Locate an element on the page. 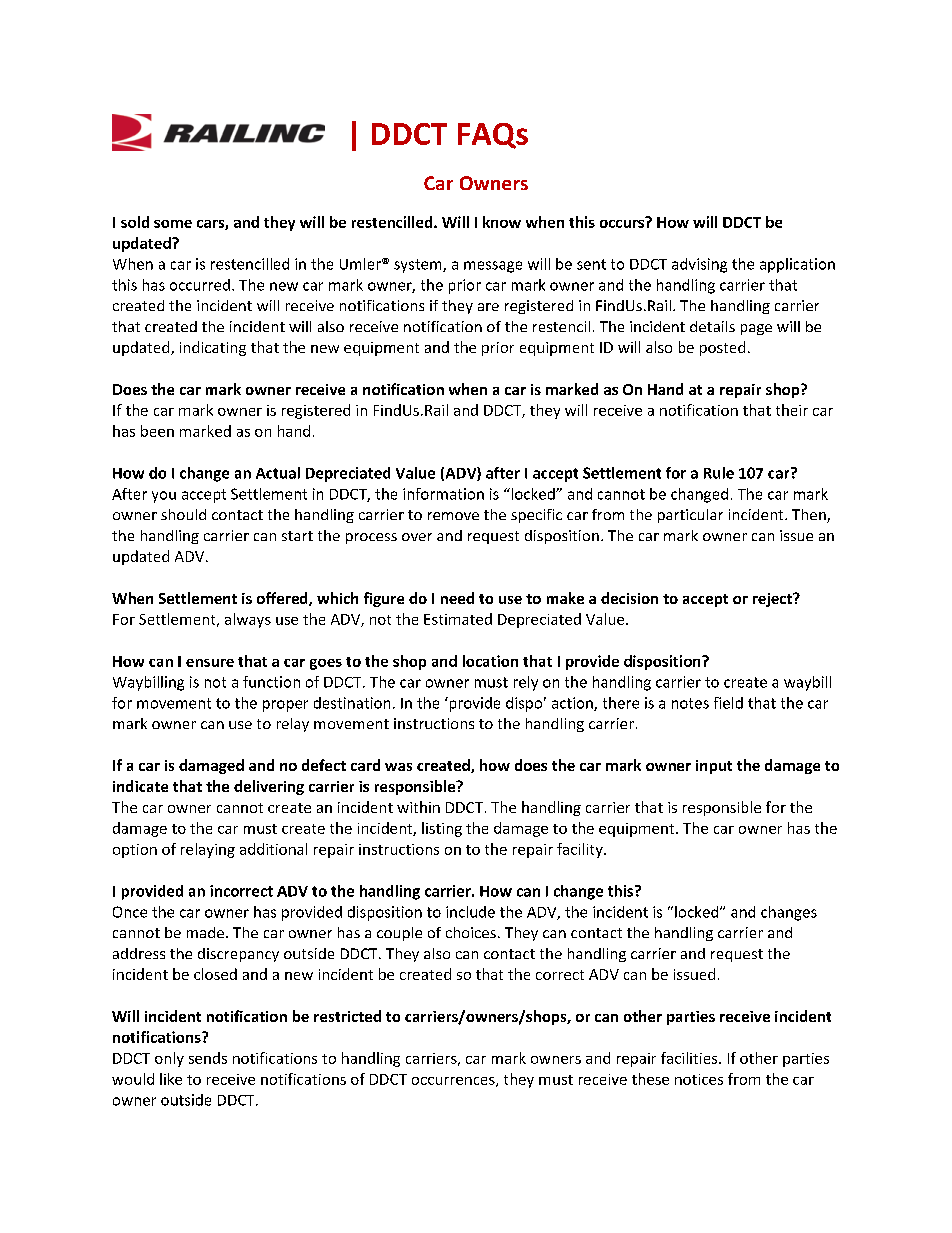 The image size is (952, 1233). some is located at coordinates (173, 224).
